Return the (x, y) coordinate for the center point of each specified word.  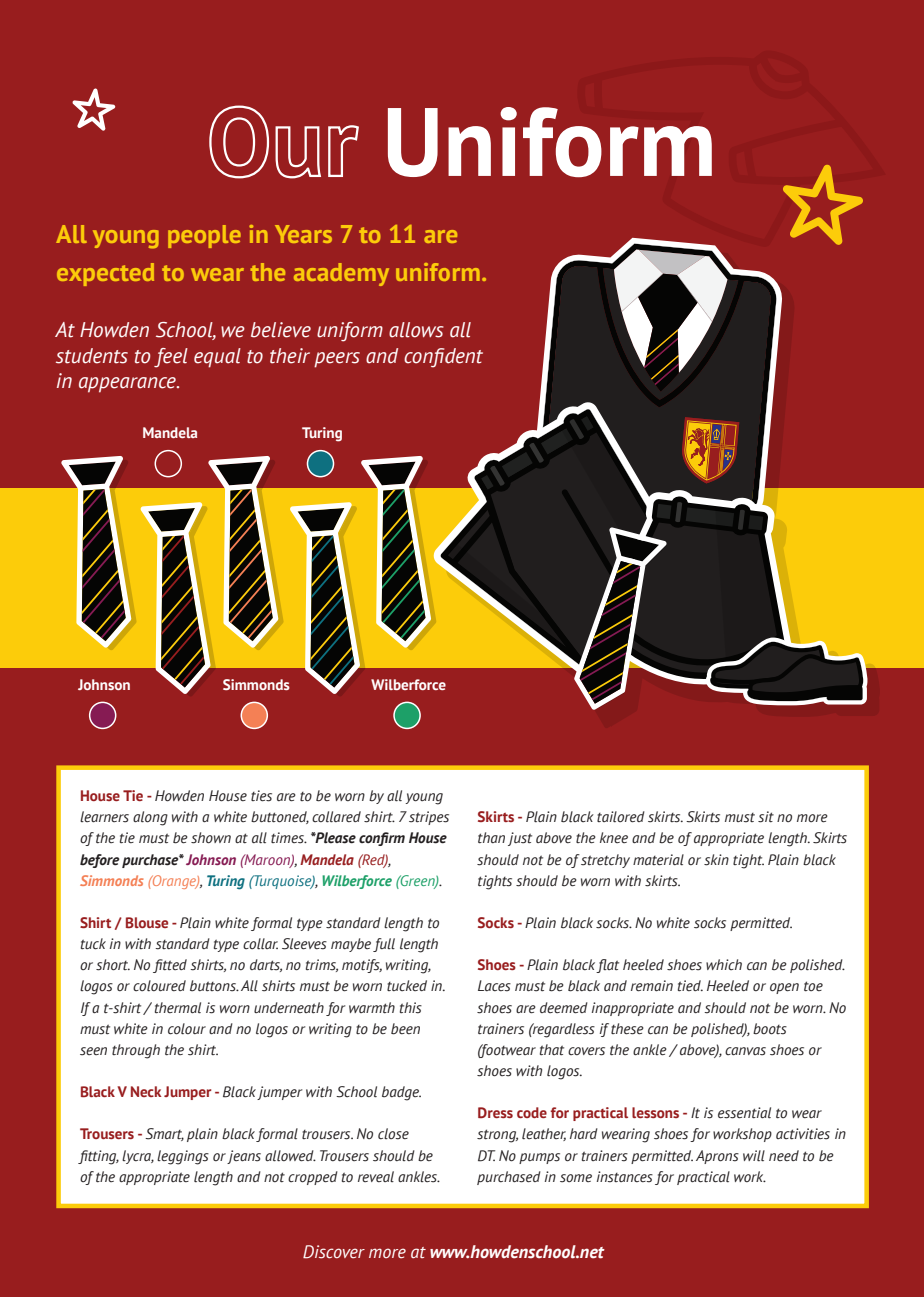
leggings (183, 1157)
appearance (128, 385)
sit (766, 817)
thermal (178, 1008)
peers (337, 360)
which (724, 964)
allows (416, 330)
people (204, 236)
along (150, 818)
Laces (494, 986)
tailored (621, 817)
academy (341, 274)
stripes (429, 818)
